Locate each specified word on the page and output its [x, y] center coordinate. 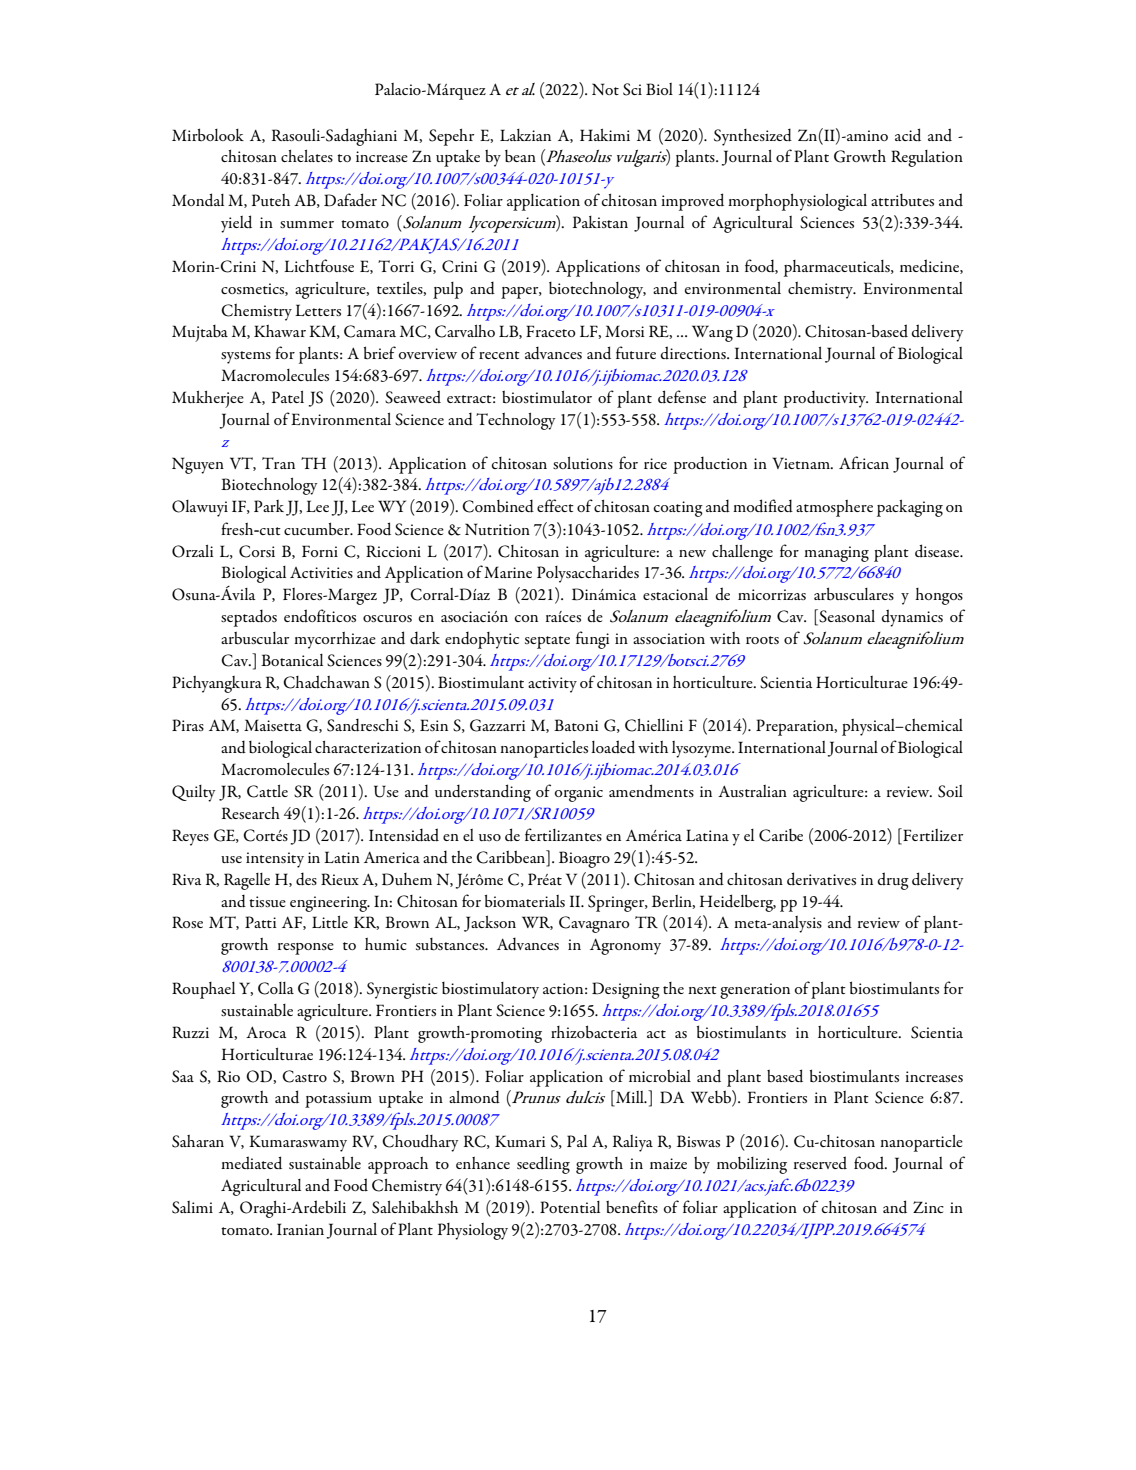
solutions [583, 463]
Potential [570, 1207]
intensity [275, 860]
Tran [278, 463]
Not [605, 89]
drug [893, 881]
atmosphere [834, 508]
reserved [820, 1163]
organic [578, 794]
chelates [307, 156]
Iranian [300, 1229]
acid [908, 134]
